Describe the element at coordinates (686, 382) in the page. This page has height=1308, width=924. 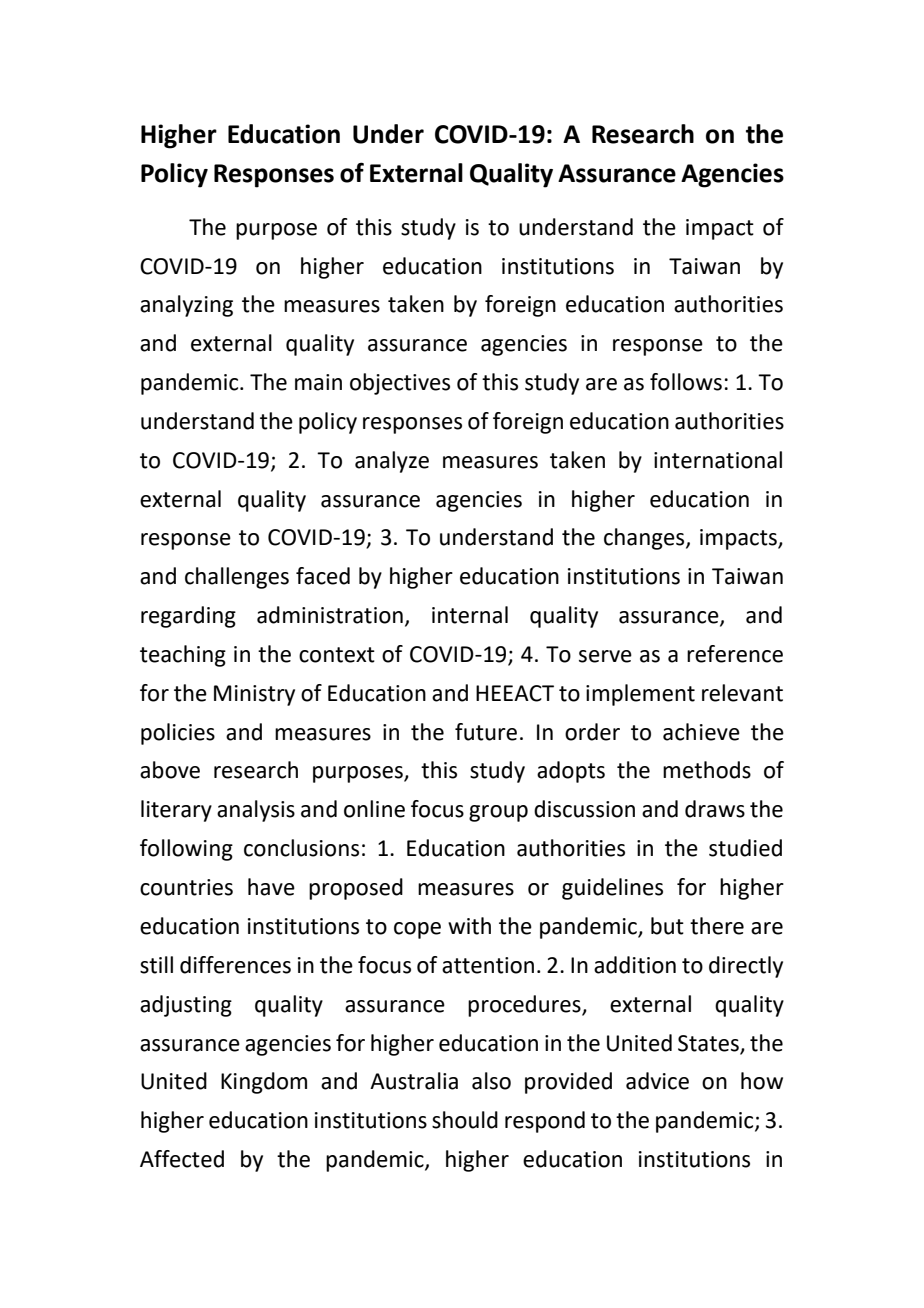
I see `follows` at that location.
